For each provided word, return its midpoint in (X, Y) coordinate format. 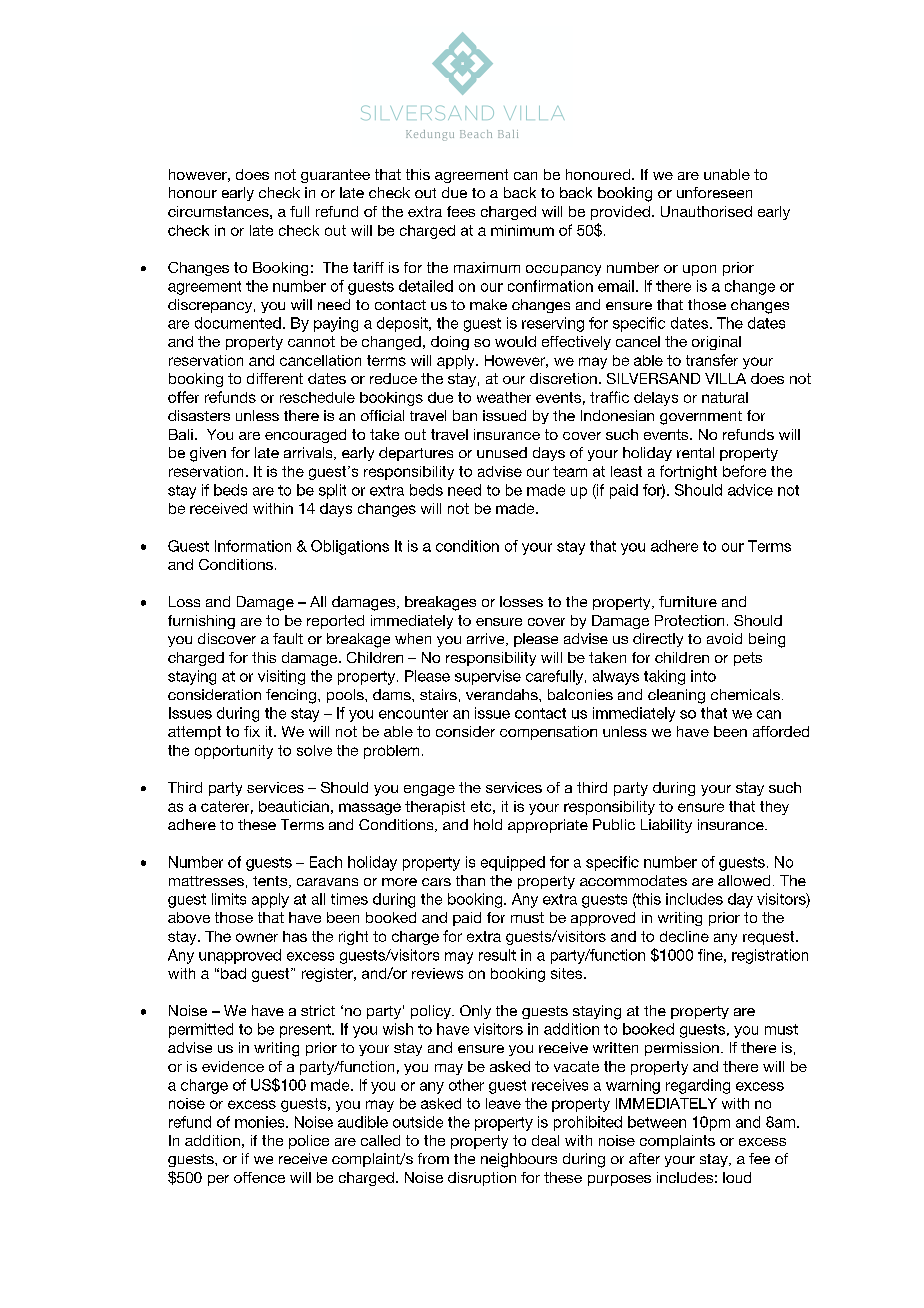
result (497, 955)
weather (504, 397)
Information (253, 546)
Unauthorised (706, 211)
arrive (487, 639)
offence (259, 1177)
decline (684, 936)
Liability (666, 826)
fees (461, 211)
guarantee (335, 176)
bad (233, 973)
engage (429, 790)
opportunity (234, 752)
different (275, 378)
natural (725, 397)
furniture (688, 601)
